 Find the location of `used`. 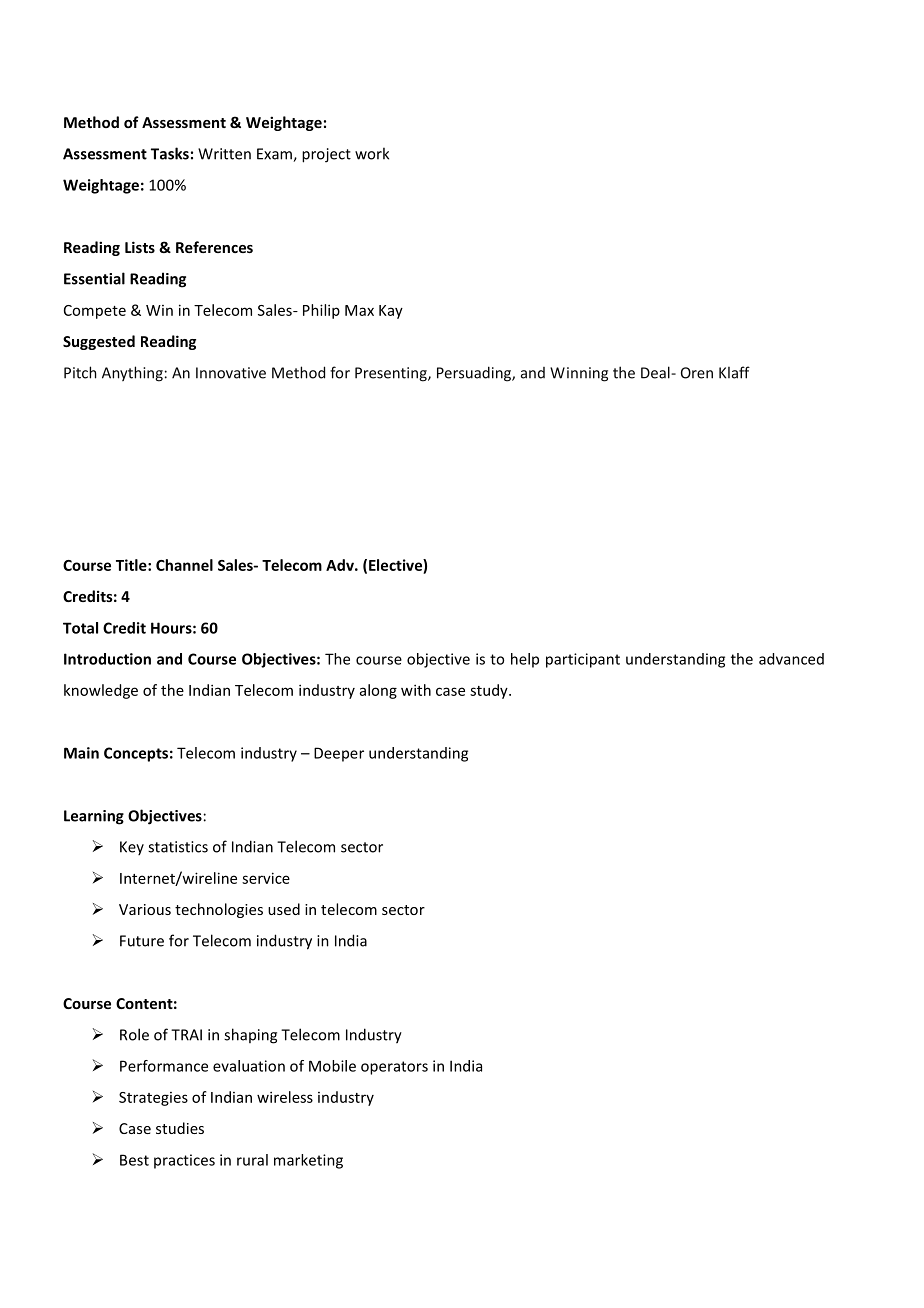

used is located at coordinates (284, 909).
